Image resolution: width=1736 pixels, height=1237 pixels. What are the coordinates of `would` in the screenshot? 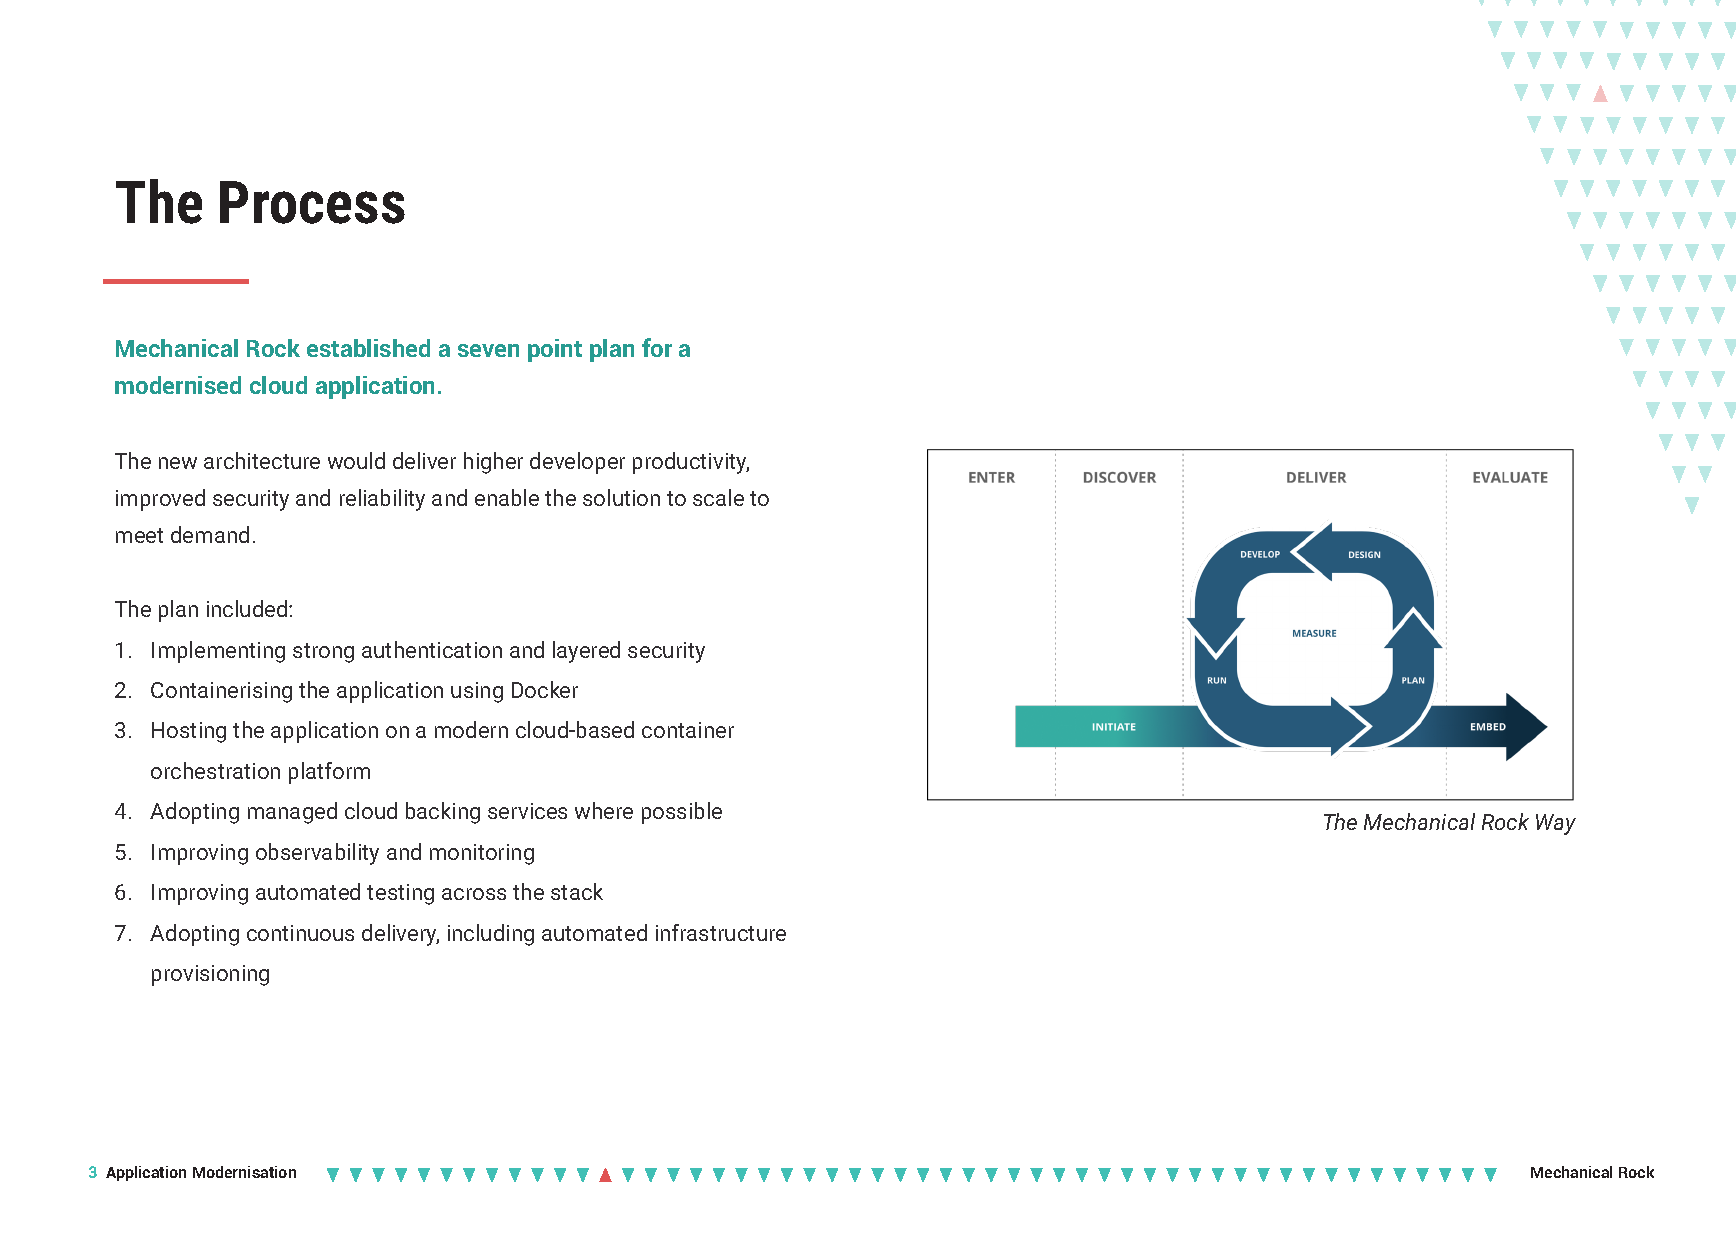 It's located at (356, 460).
